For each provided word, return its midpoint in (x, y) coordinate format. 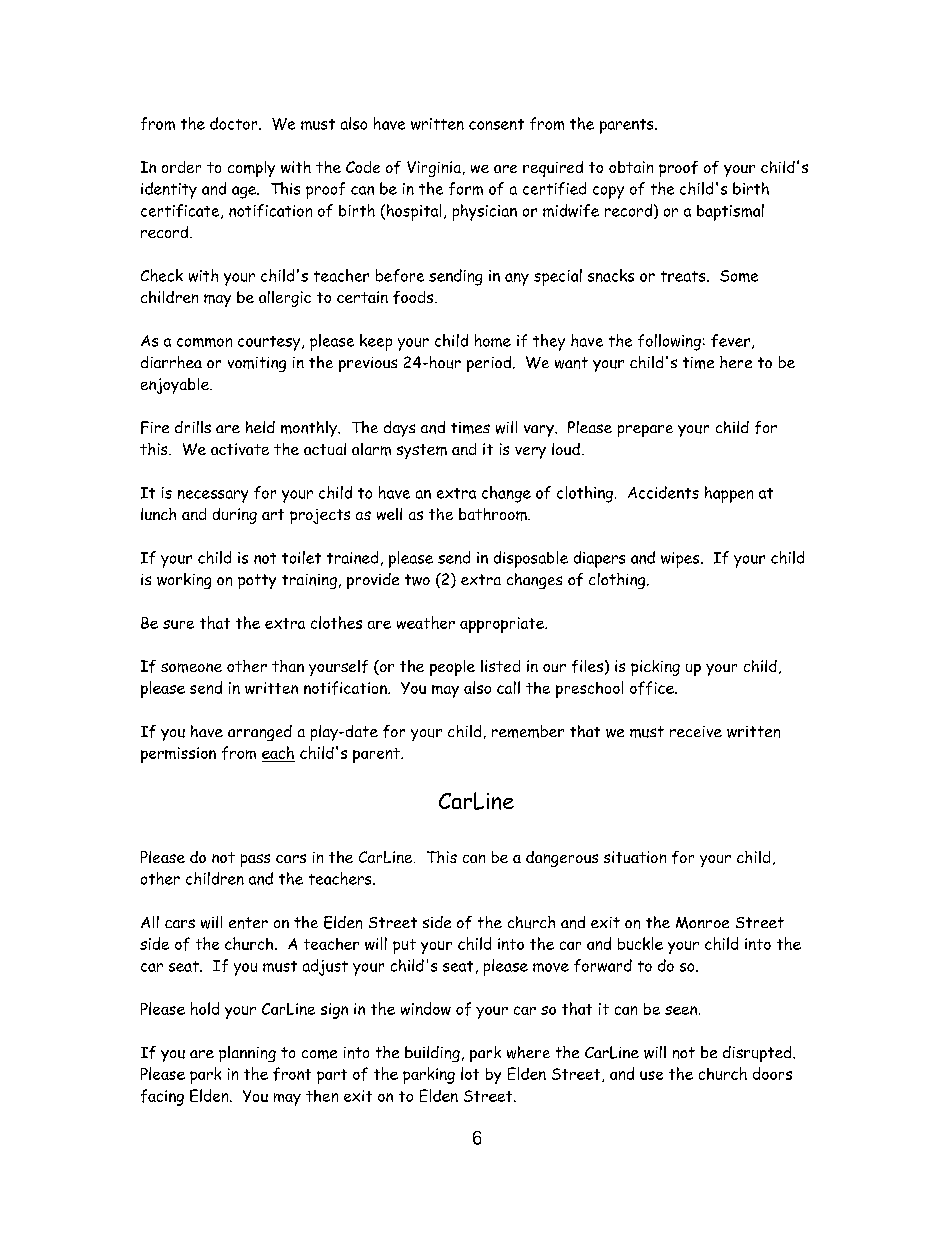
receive (696, 731)
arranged (260, 733)
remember (528, 731)
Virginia (434, 169)
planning (247, 1054)
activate (240, 449)
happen (729, 494)
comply (251, 169)
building (432, 1054)
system (422, 451)
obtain (631, 167)
